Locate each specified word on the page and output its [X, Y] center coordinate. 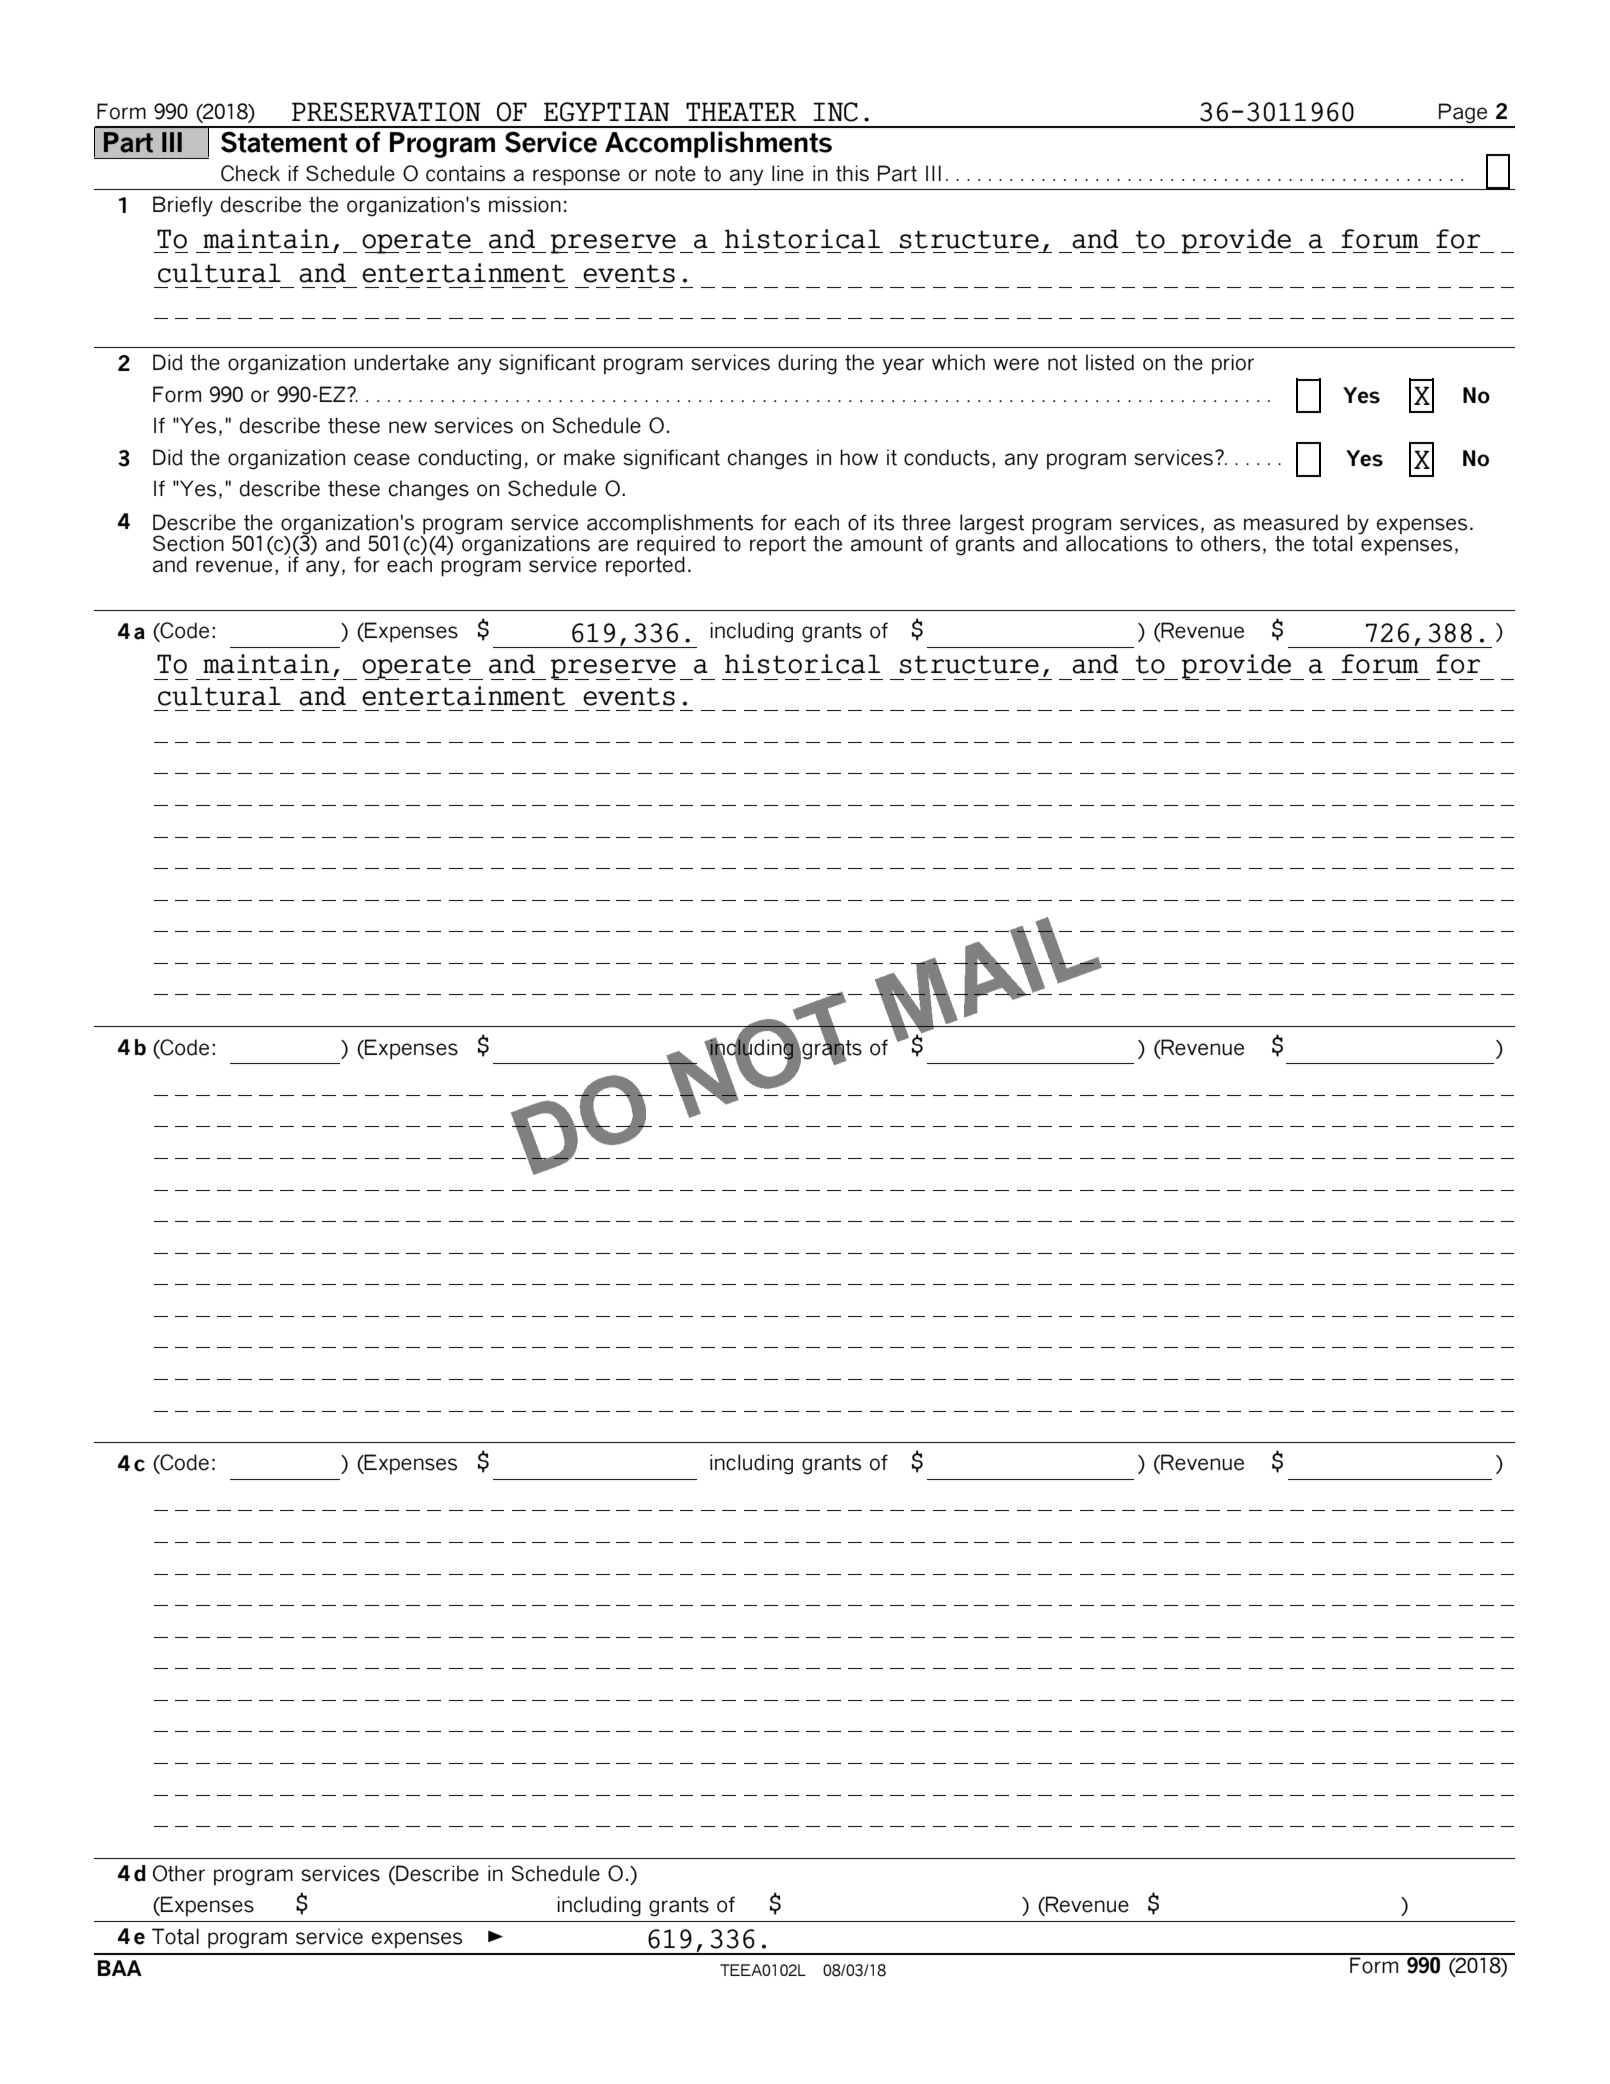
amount [887, 544]
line [788, 173]
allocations [1116, 542]
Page [1463, 113]
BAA [120, 1968]
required [676, 545]
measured [1291, 522]
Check [250, 173]
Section [188, 543]
